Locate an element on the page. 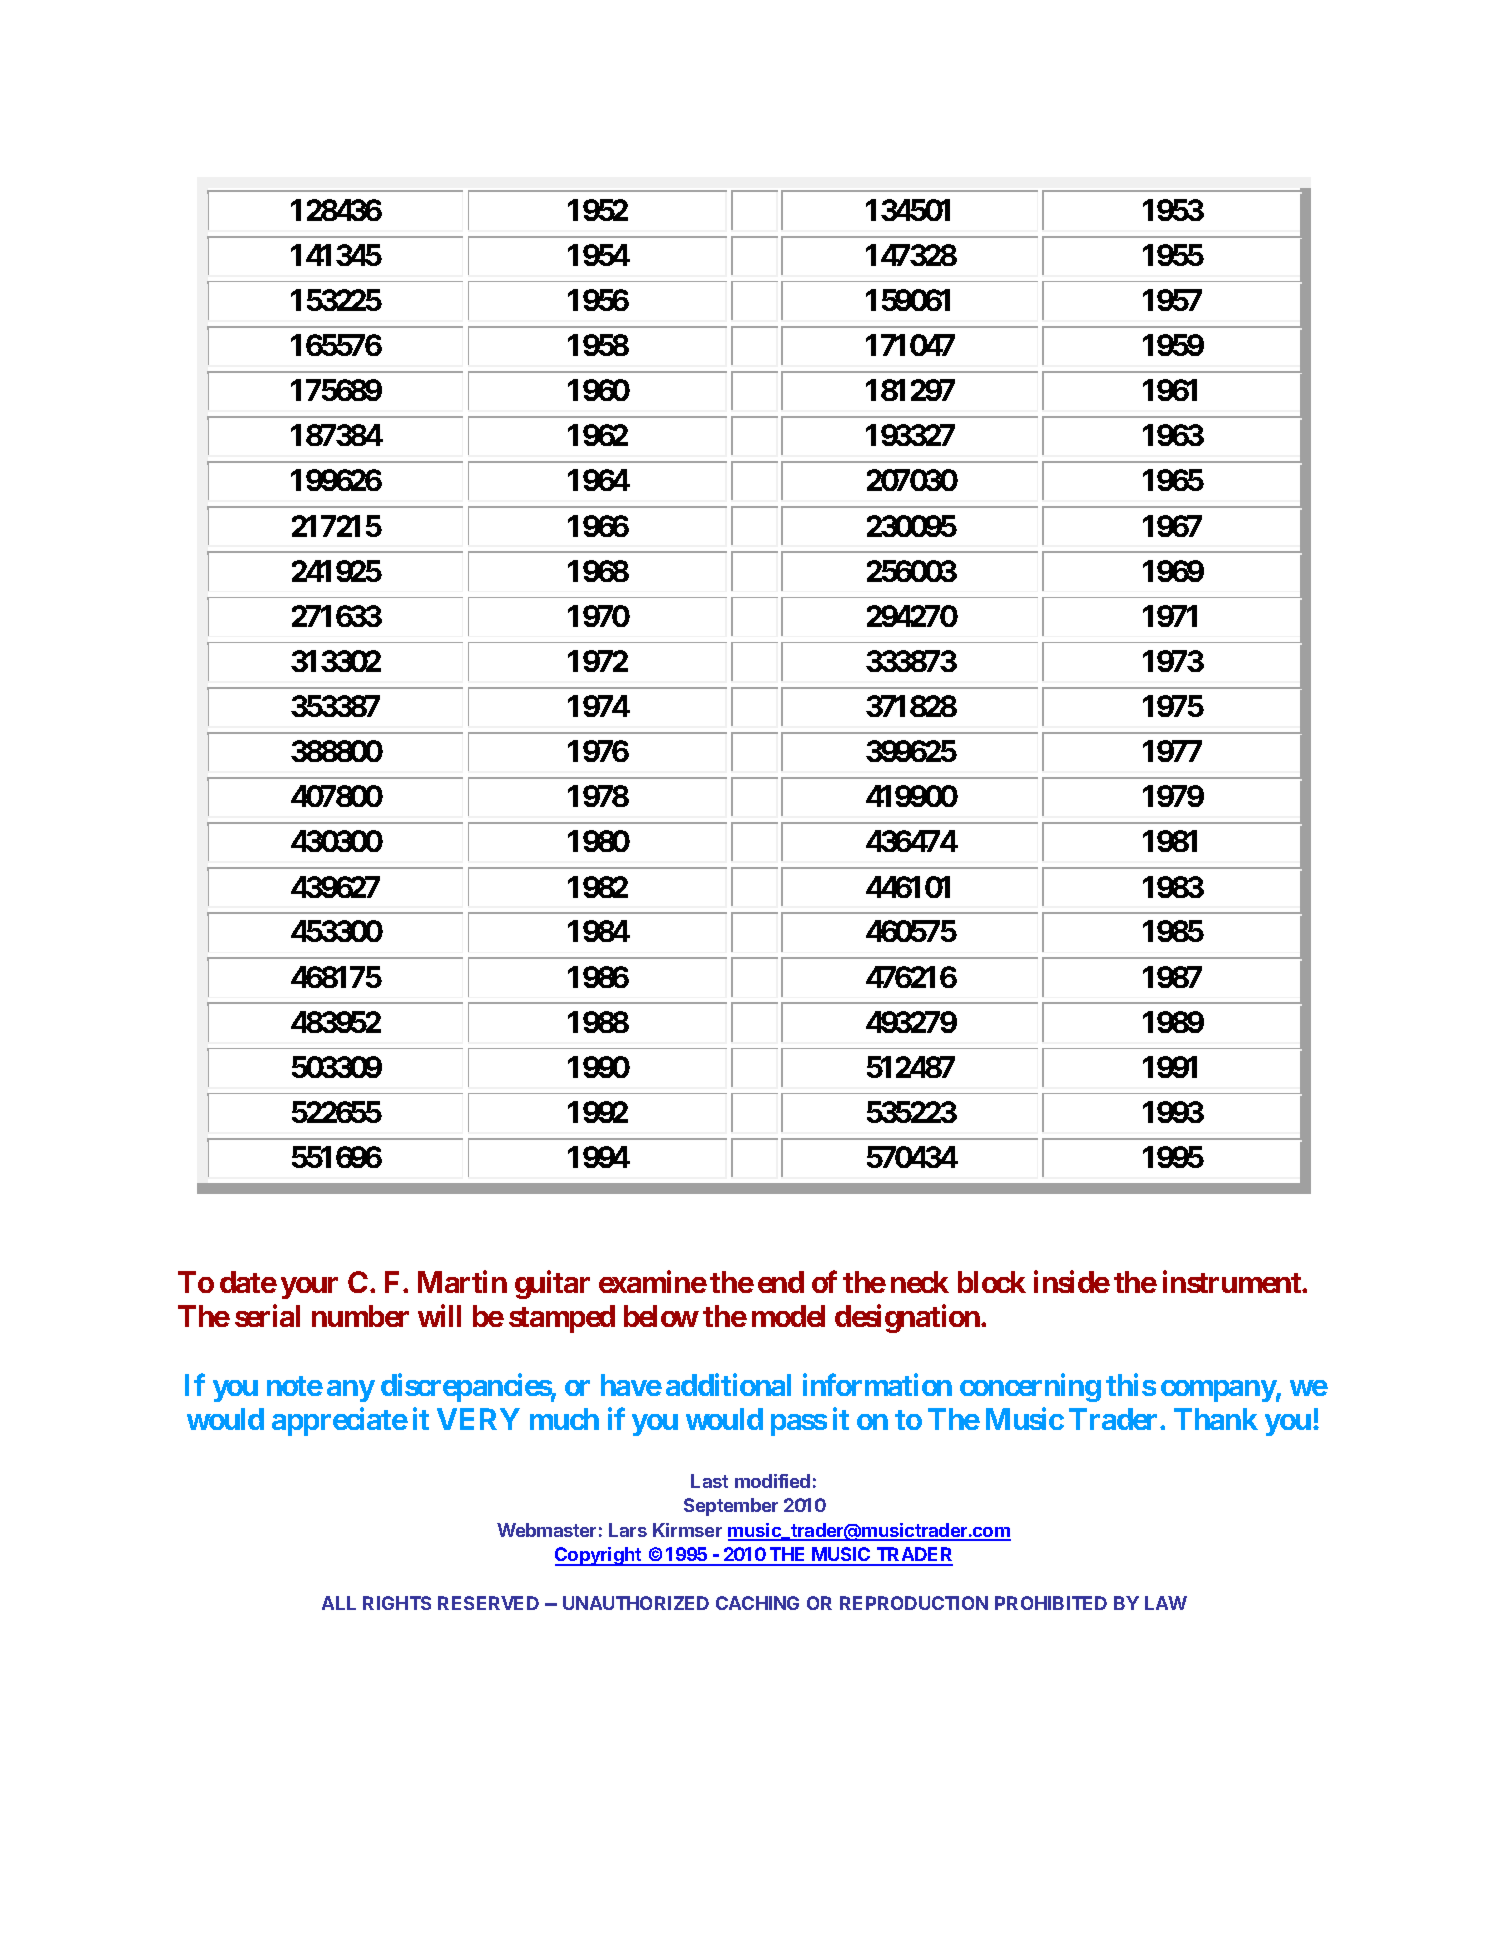 This page has width=1508, height=1952. information is located at coordinates (877, 1384).
